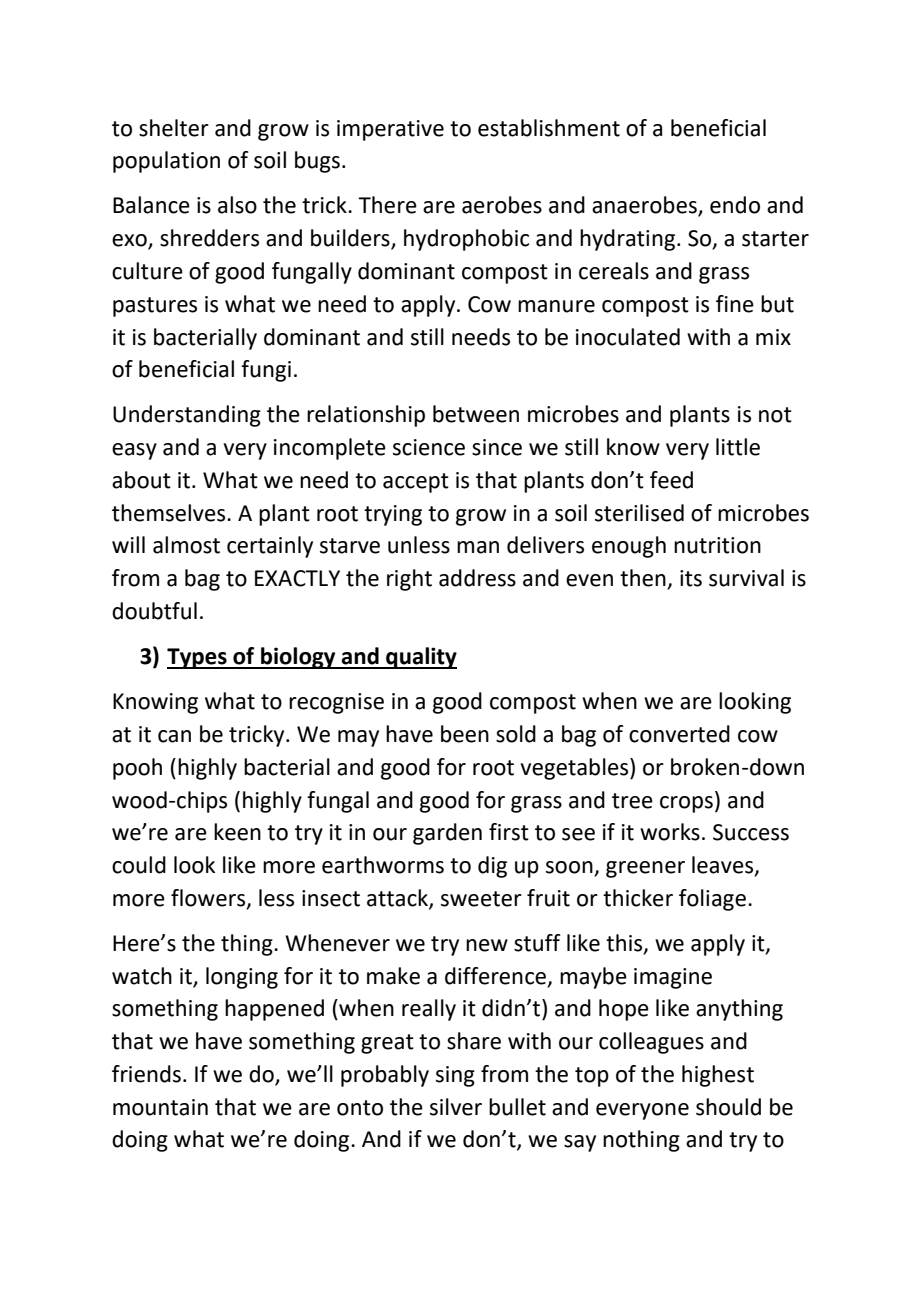 The width and height of the screenshot is (924, 1308). I want to click on mountain, so click(160, 1107).
